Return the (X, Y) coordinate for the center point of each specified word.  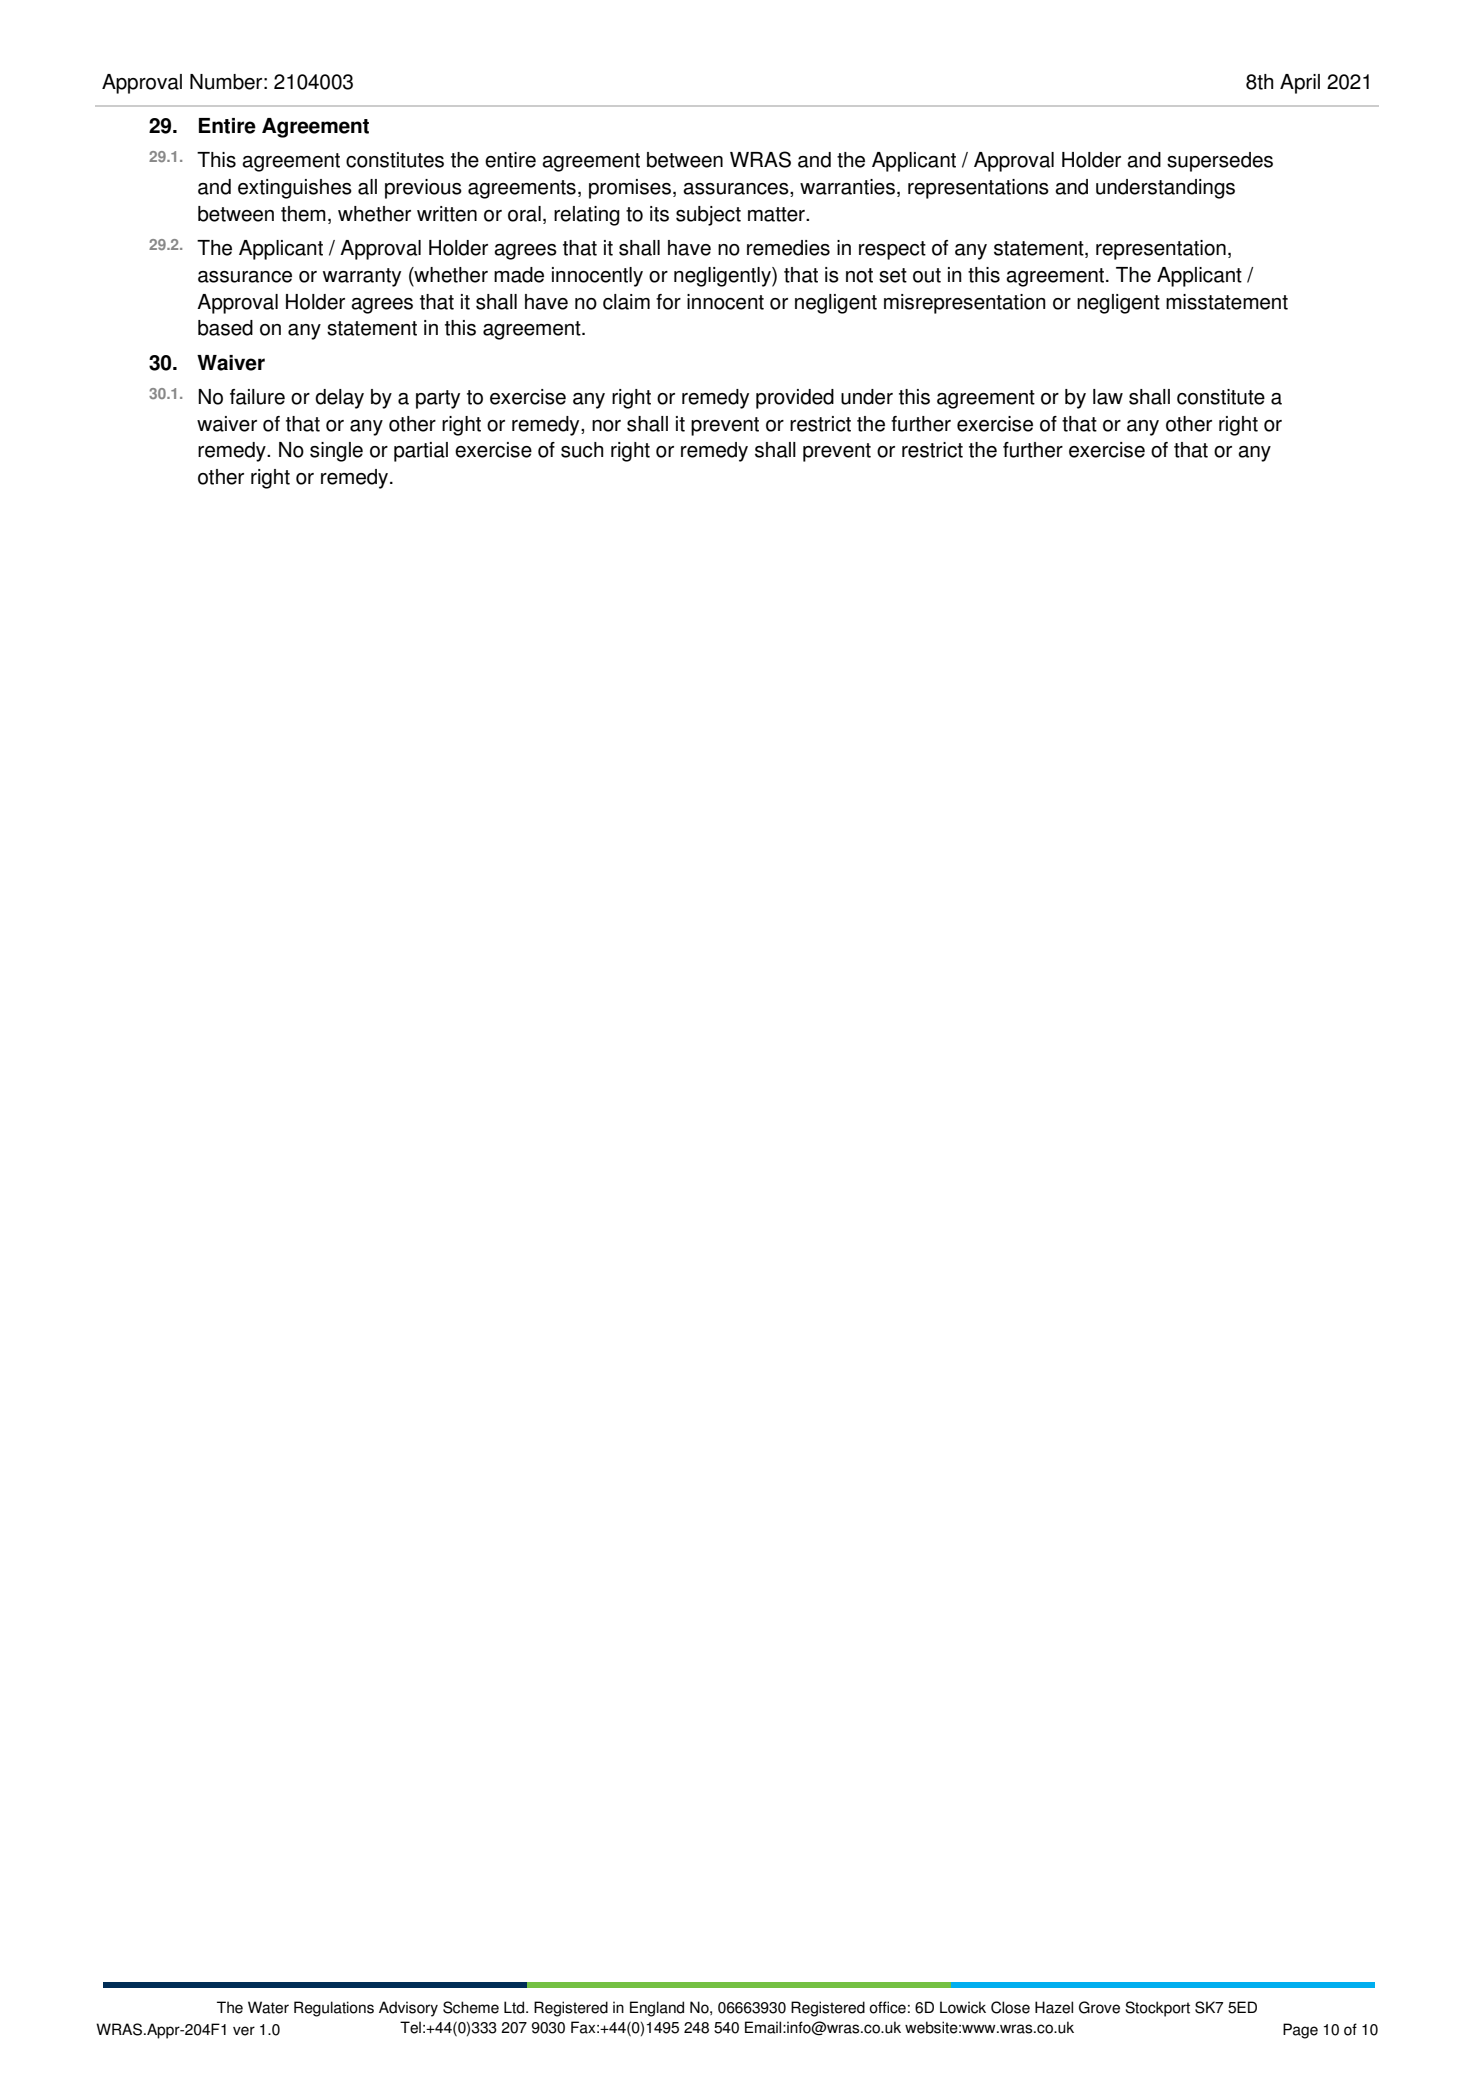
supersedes (1220, 162)
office (887, 2007)
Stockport (1157, 2009)
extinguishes (295, 189)
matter (777, 214)
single (336, 452)
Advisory (408, 2009)
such (582, 450)
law (1108, 397)
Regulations (334, 2009)
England (657, 2009)
